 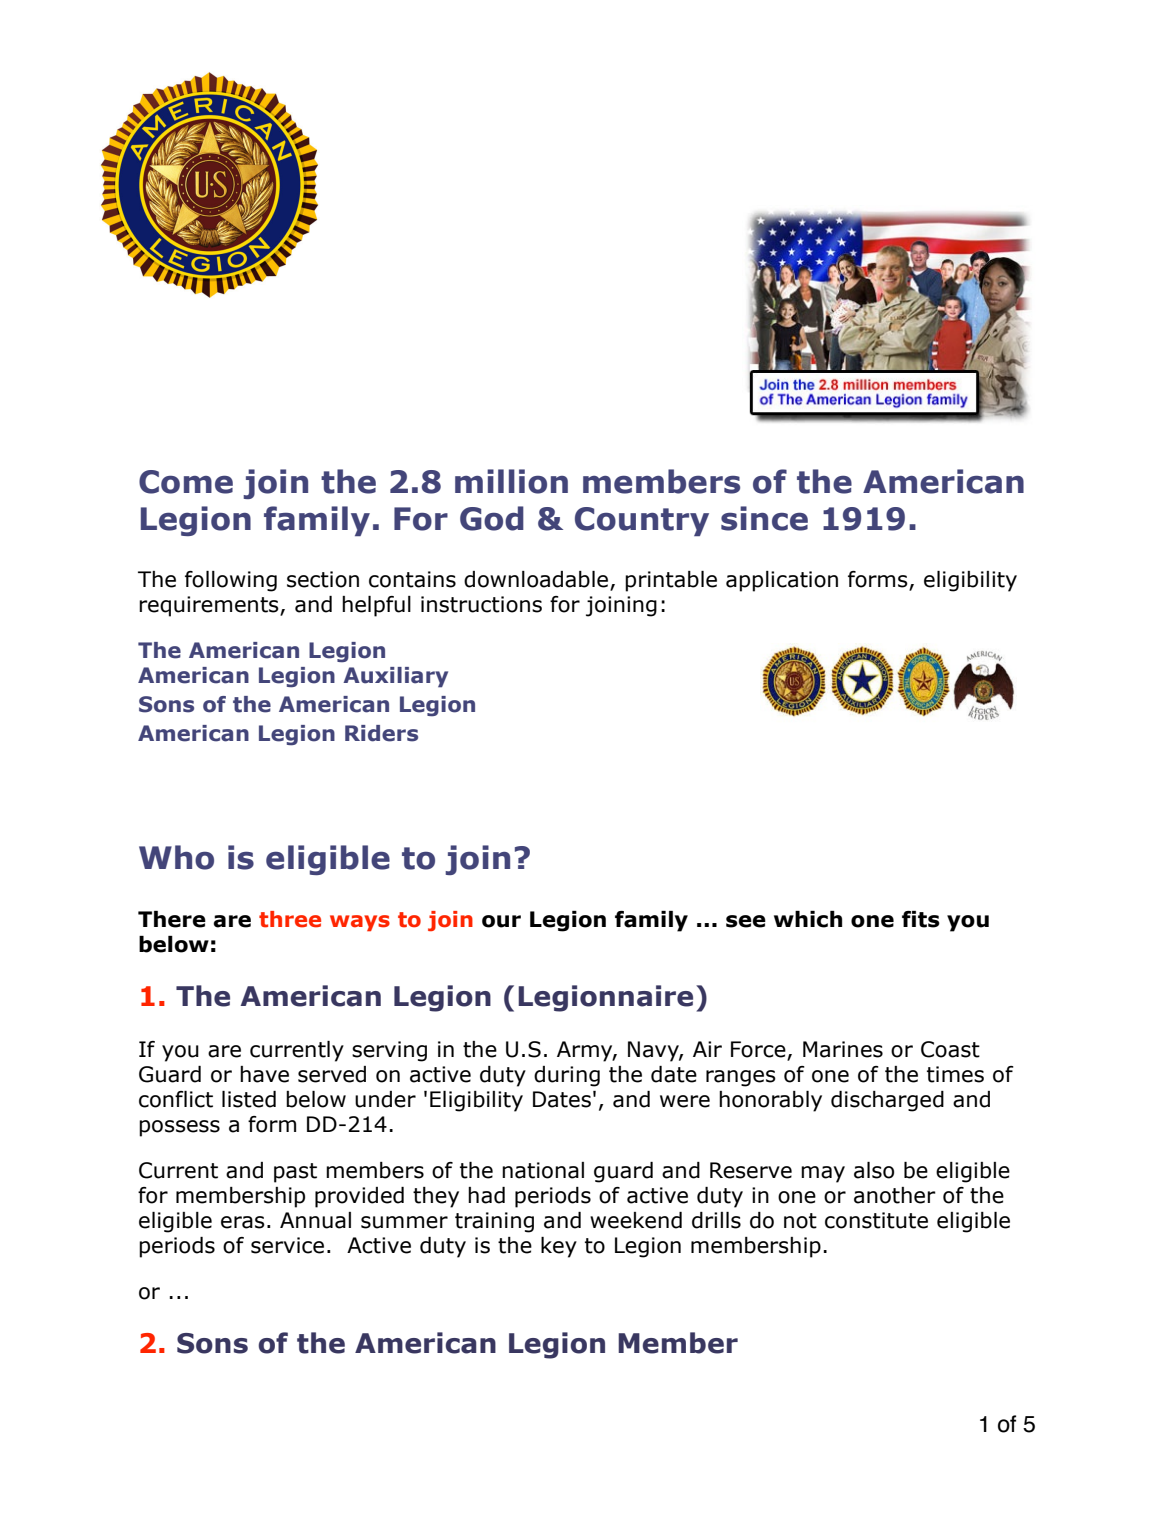 I want to click on which, so click(x=808, y=919).
